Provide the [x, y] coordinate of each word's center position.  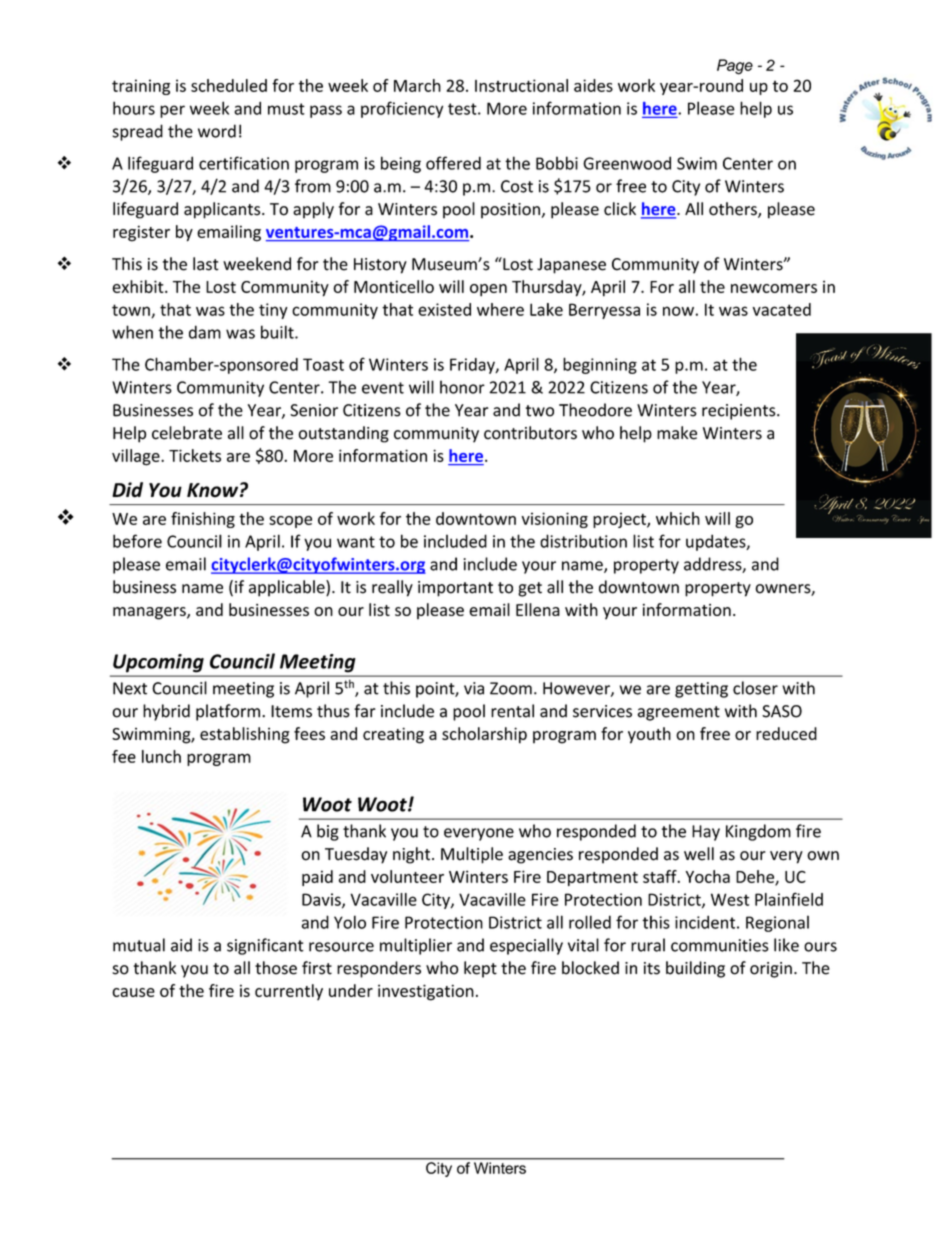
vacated [782, 309]
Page [735, 67]
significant [265, 946]
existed [444, 309]
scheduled [229, 85]
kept [480, 969]
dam [205, 332]
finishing [203, 520]
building [695, 969]
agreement [678, 713]
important [455, 589]
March [417, 85]
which [678, 518]
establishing [245, 735]
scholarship [484, 735]
